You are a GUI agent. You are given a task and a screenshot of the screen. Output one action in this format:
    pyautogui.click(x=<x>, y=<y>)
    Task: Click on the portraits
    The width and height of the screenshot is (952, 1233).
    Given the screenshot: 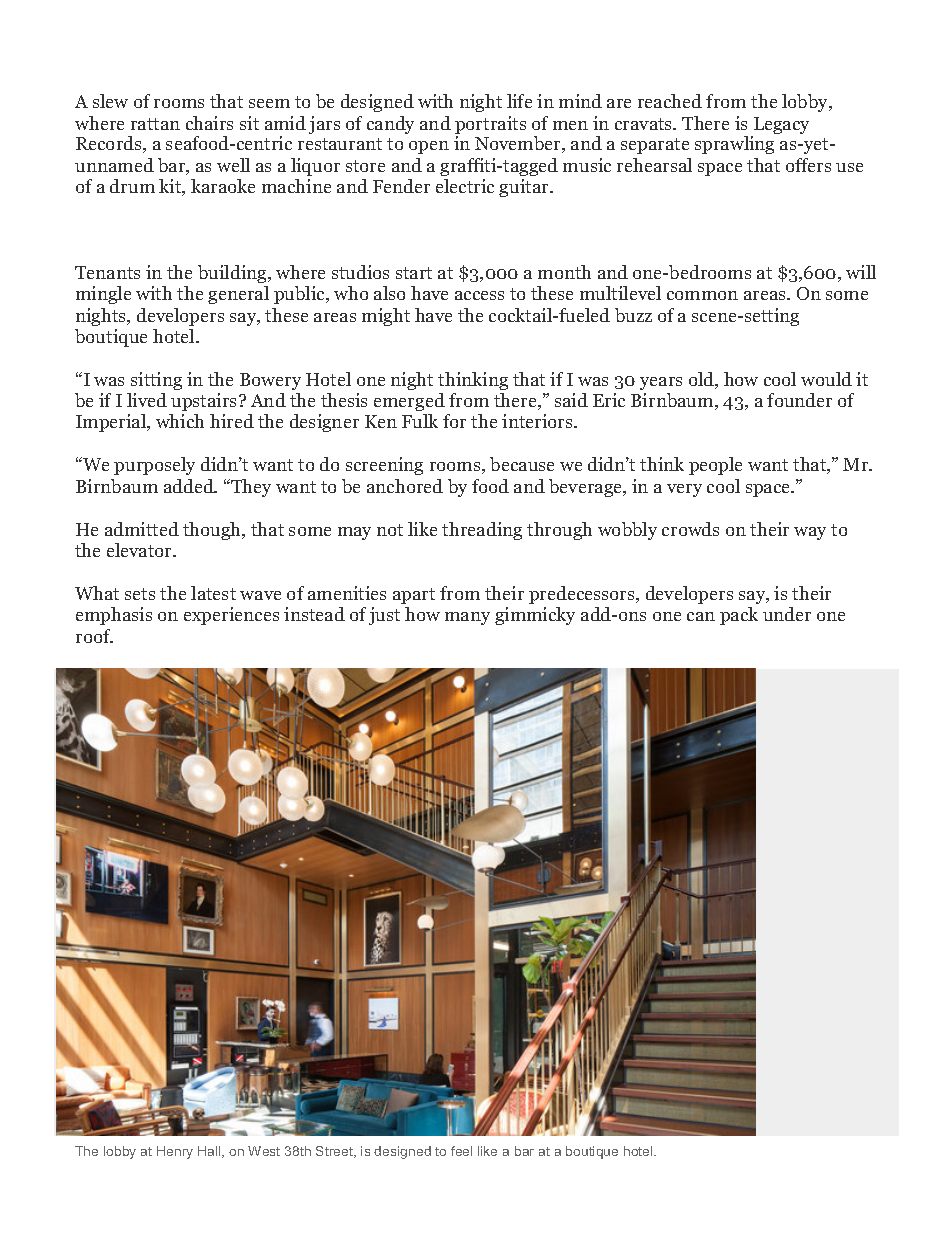 What is the action you would take?
    pyautogui.click(x=490, y=126)
